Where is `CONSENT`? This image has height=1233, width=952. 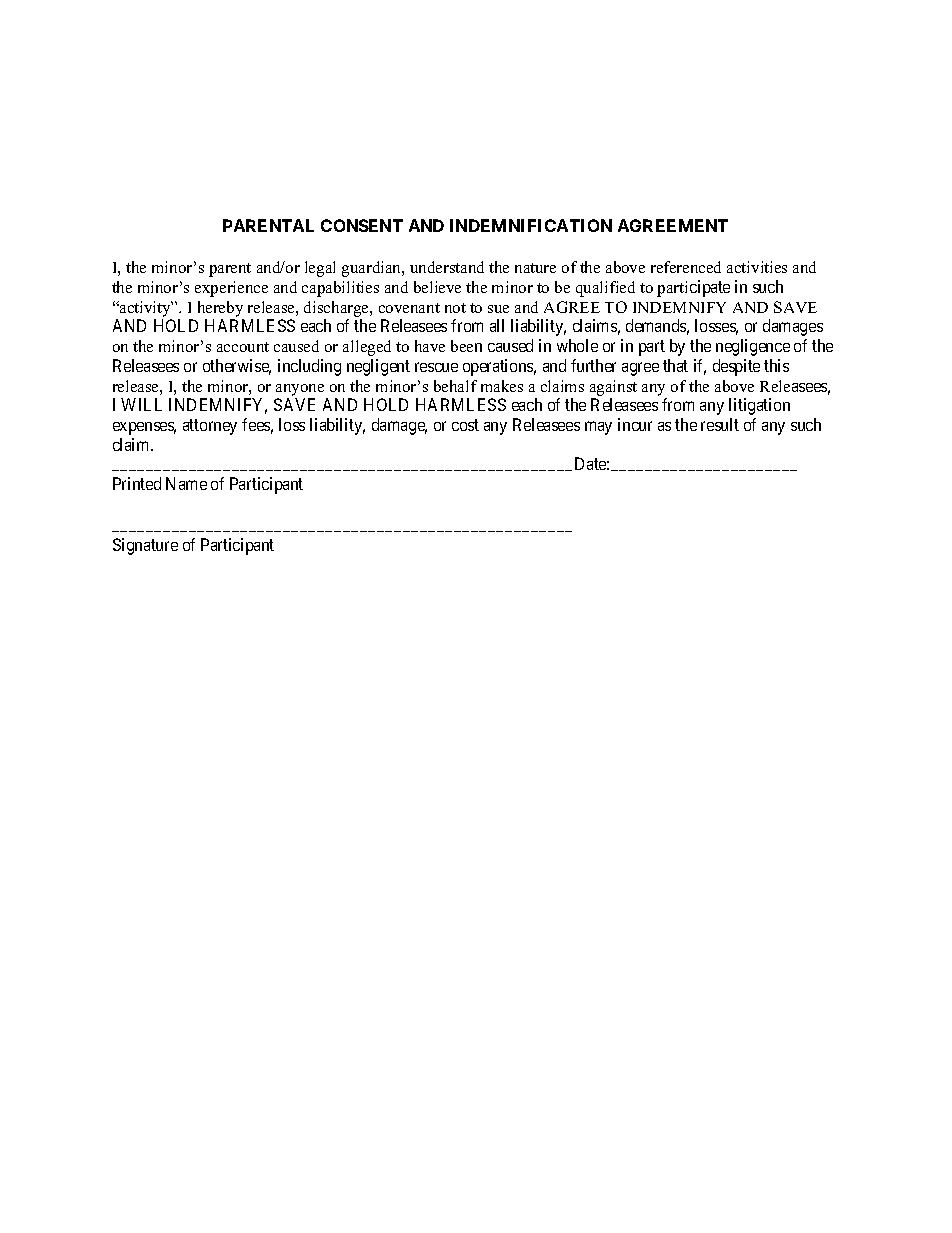 CONSENT is located at coordinates (362, 225).
